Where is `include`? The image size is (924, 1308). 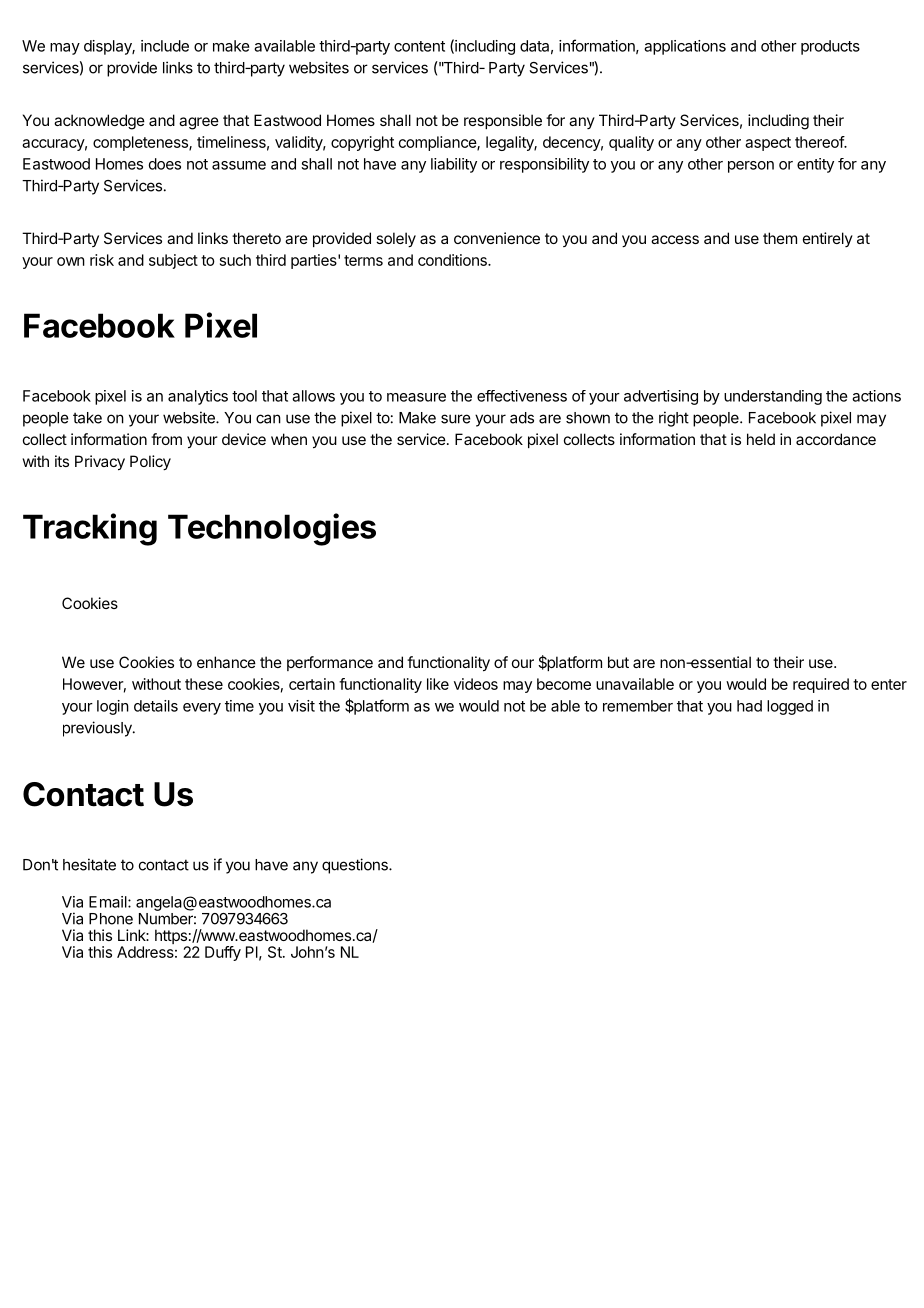 include is located at coordinates (165, 46).
